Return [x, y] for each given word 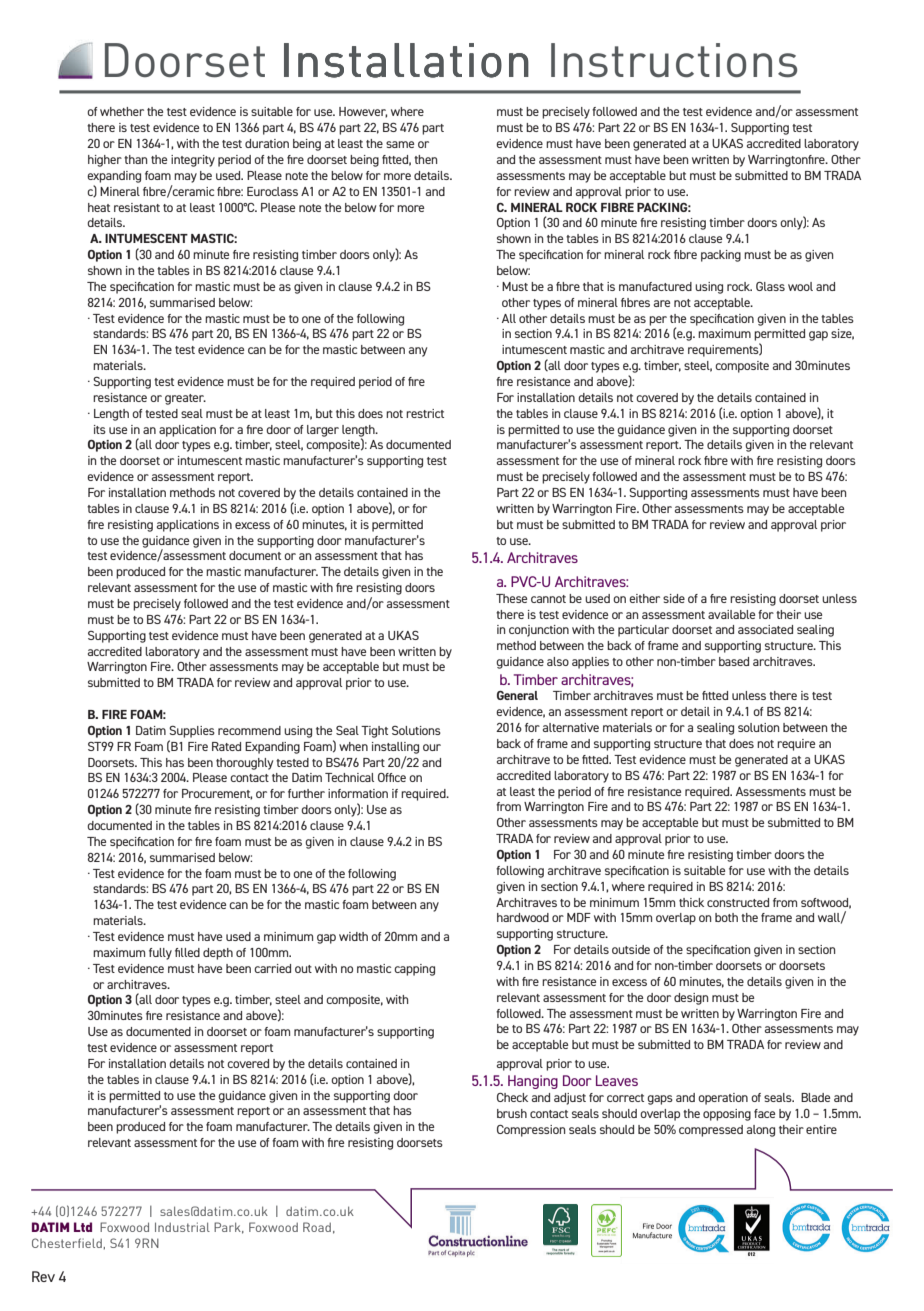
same [400, 144]
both [726, 917]
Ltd [83, 1227]
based [734, 661]
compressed [711, 1131]
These [511, 598]
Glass [770, 286]
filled [187, 952]
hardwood [523, 917]
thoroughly [244, 764]
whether [122, 111]
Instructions [674, 60]
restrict [425, 413]
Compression [531, 1131]
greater [185, 399]
